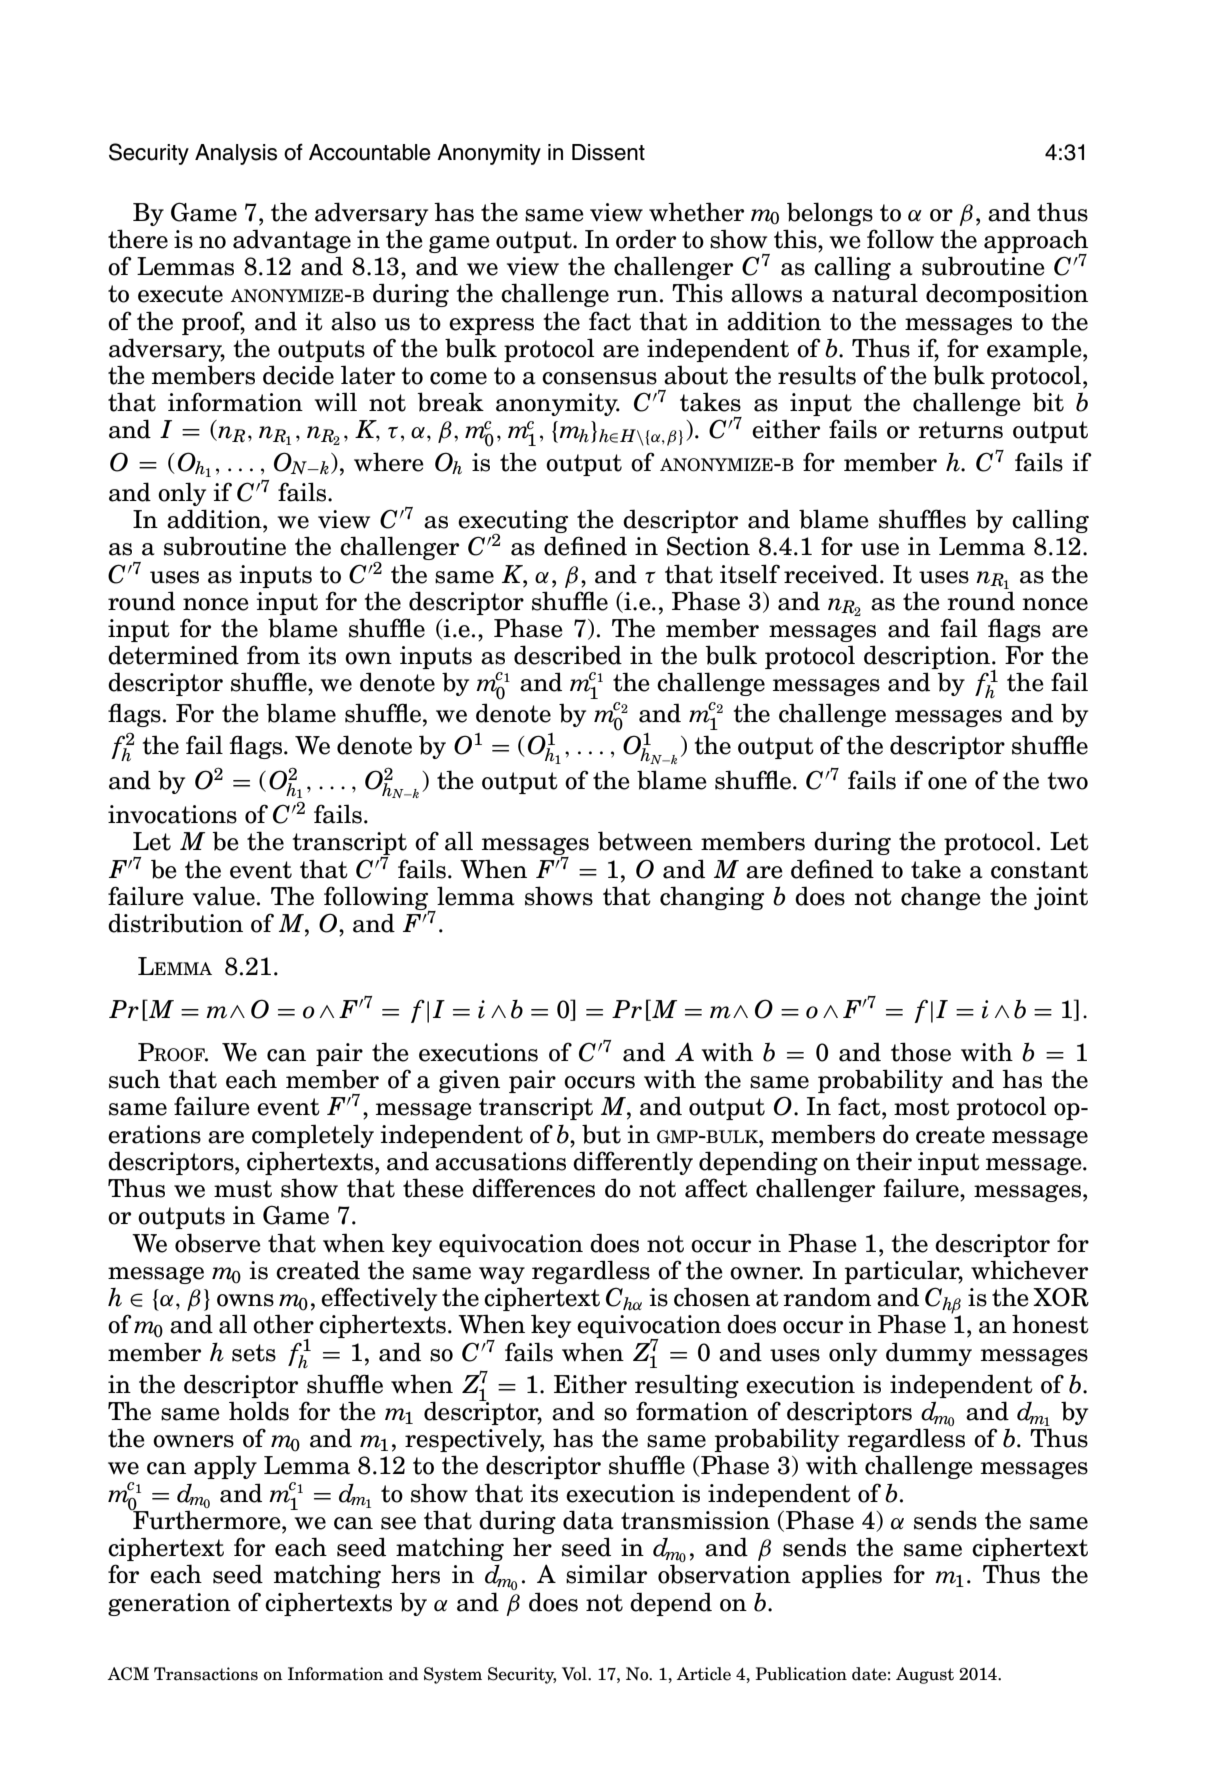 The height and width of the image is (1789, 1208). What do you see at coordinates (273, 655) in the image?
I see `from` at bounding box center [273, 655].
